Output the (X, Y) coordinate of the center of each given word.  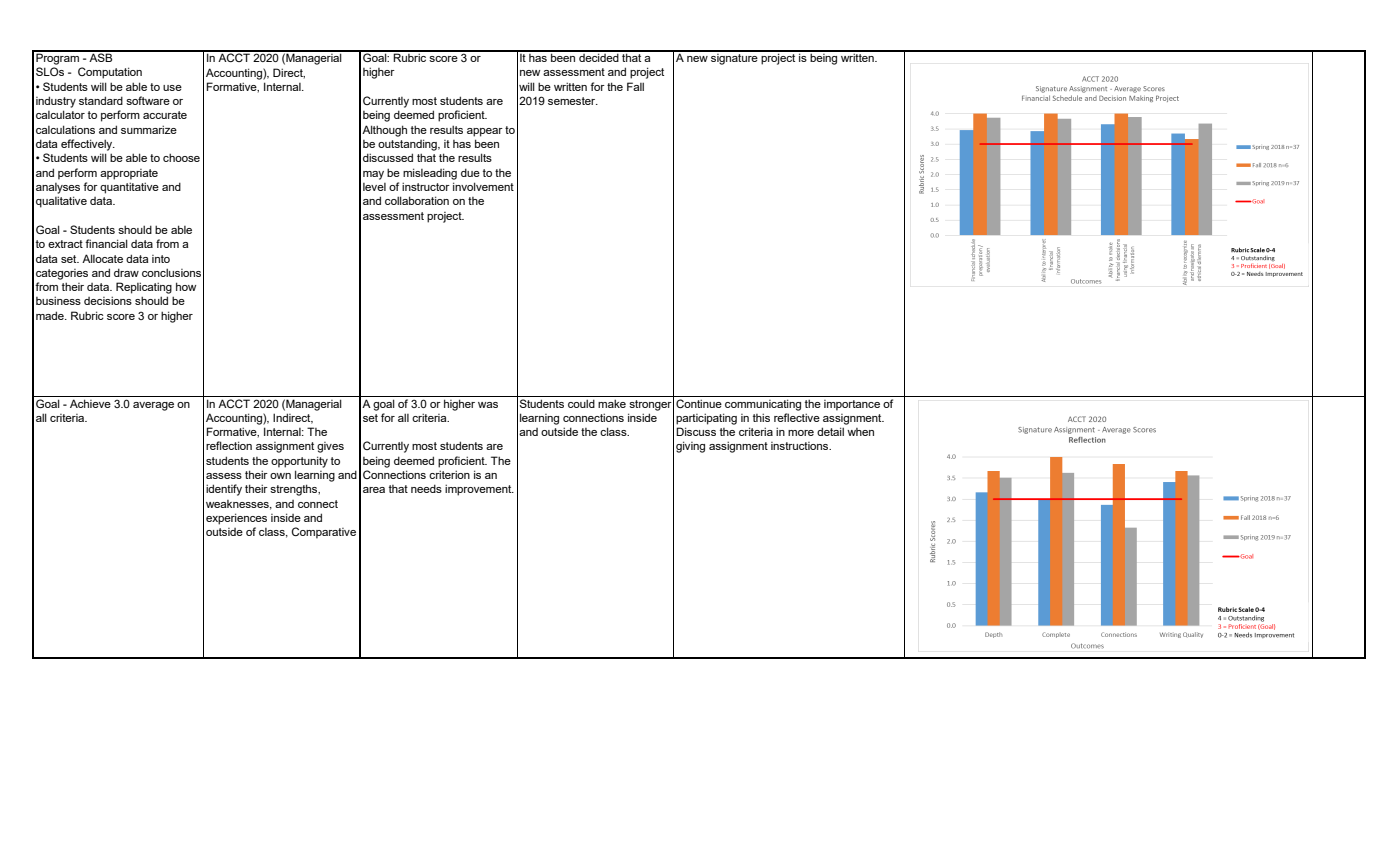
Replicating (144, 288)
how (186, 286)
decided (599, 56)
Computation (110, 73)
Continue (699, 403)
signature (734, 58)
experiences (236, 519)
